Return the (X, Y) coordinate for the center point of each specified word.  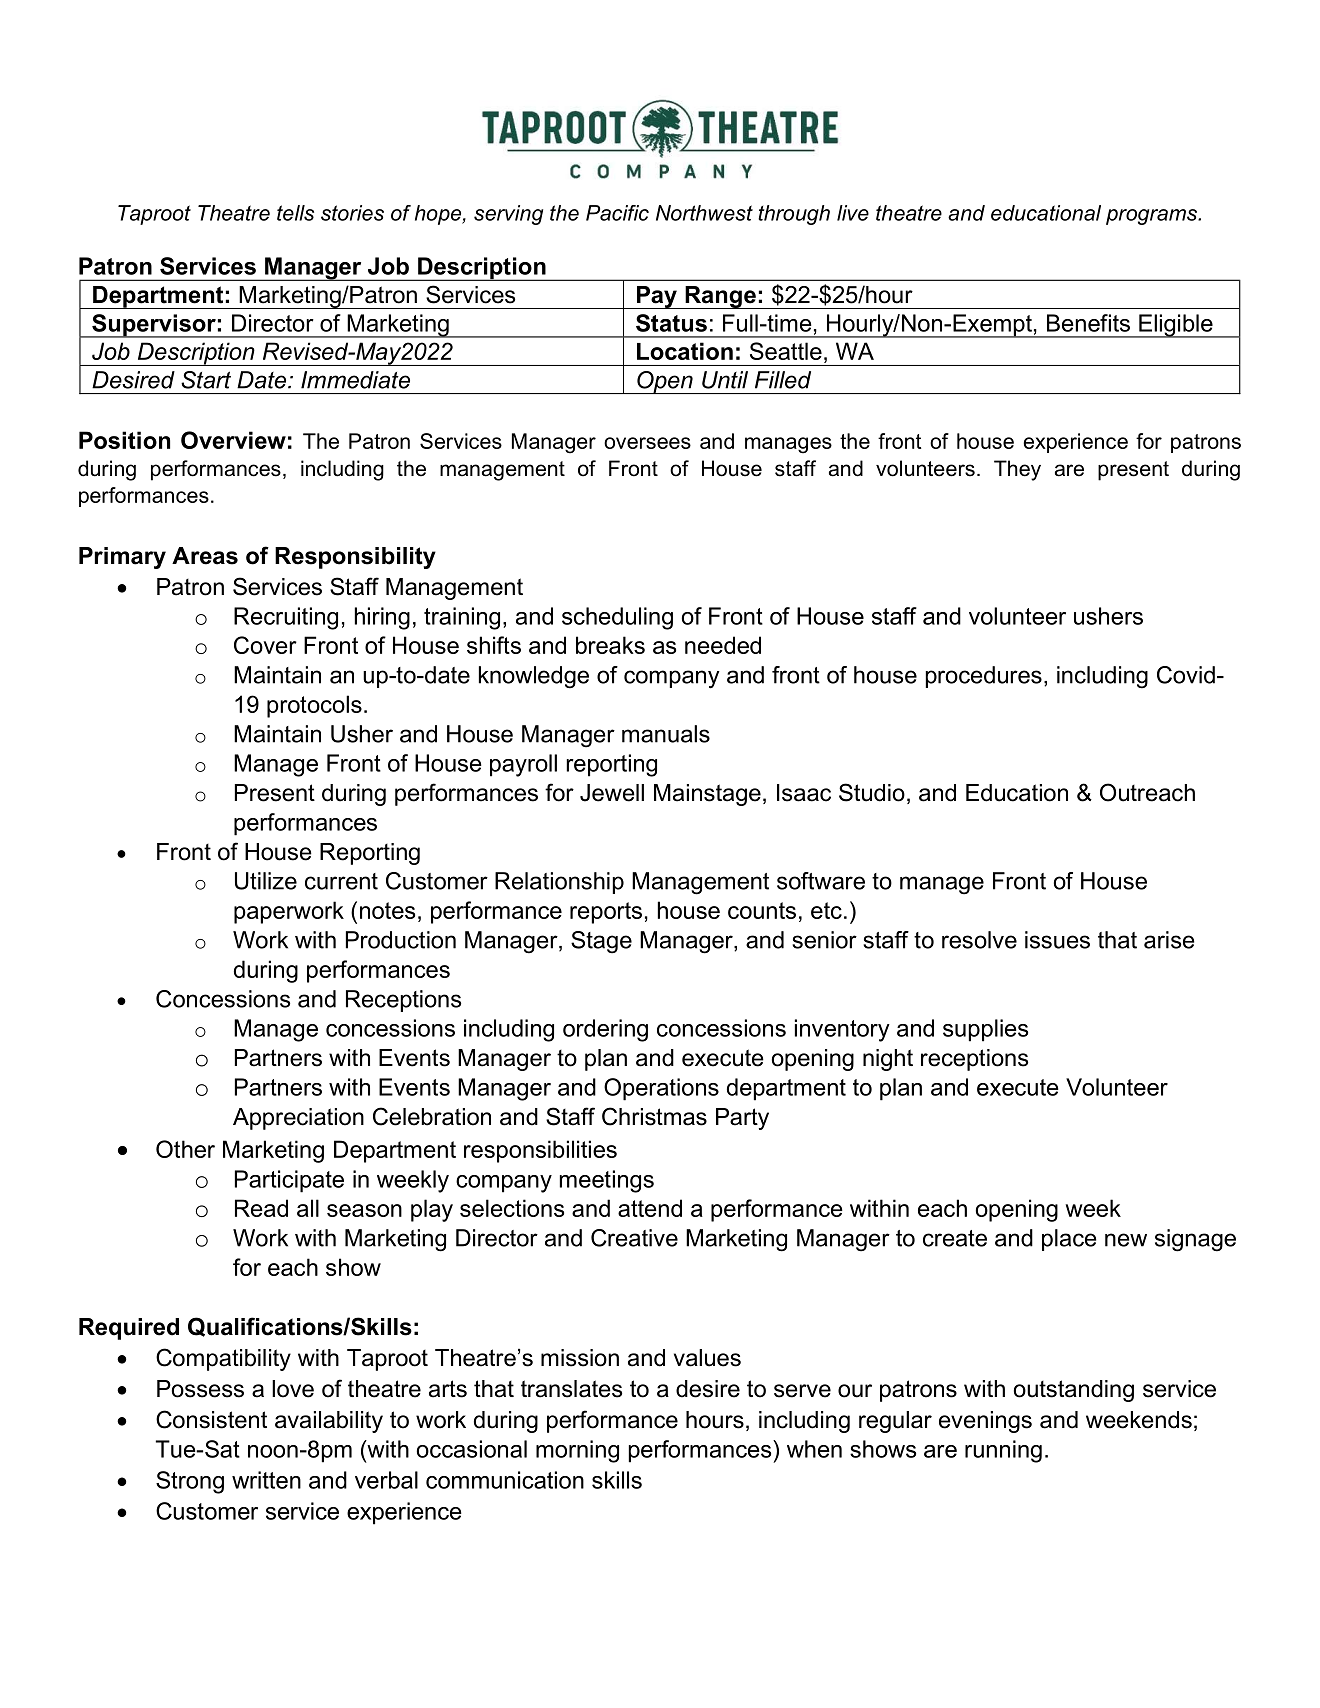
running (1003, 1451)
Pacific (617, 213)
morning (577, 1451)
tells (295, 213)
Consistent (211, 1419)
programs (1153, 217)
